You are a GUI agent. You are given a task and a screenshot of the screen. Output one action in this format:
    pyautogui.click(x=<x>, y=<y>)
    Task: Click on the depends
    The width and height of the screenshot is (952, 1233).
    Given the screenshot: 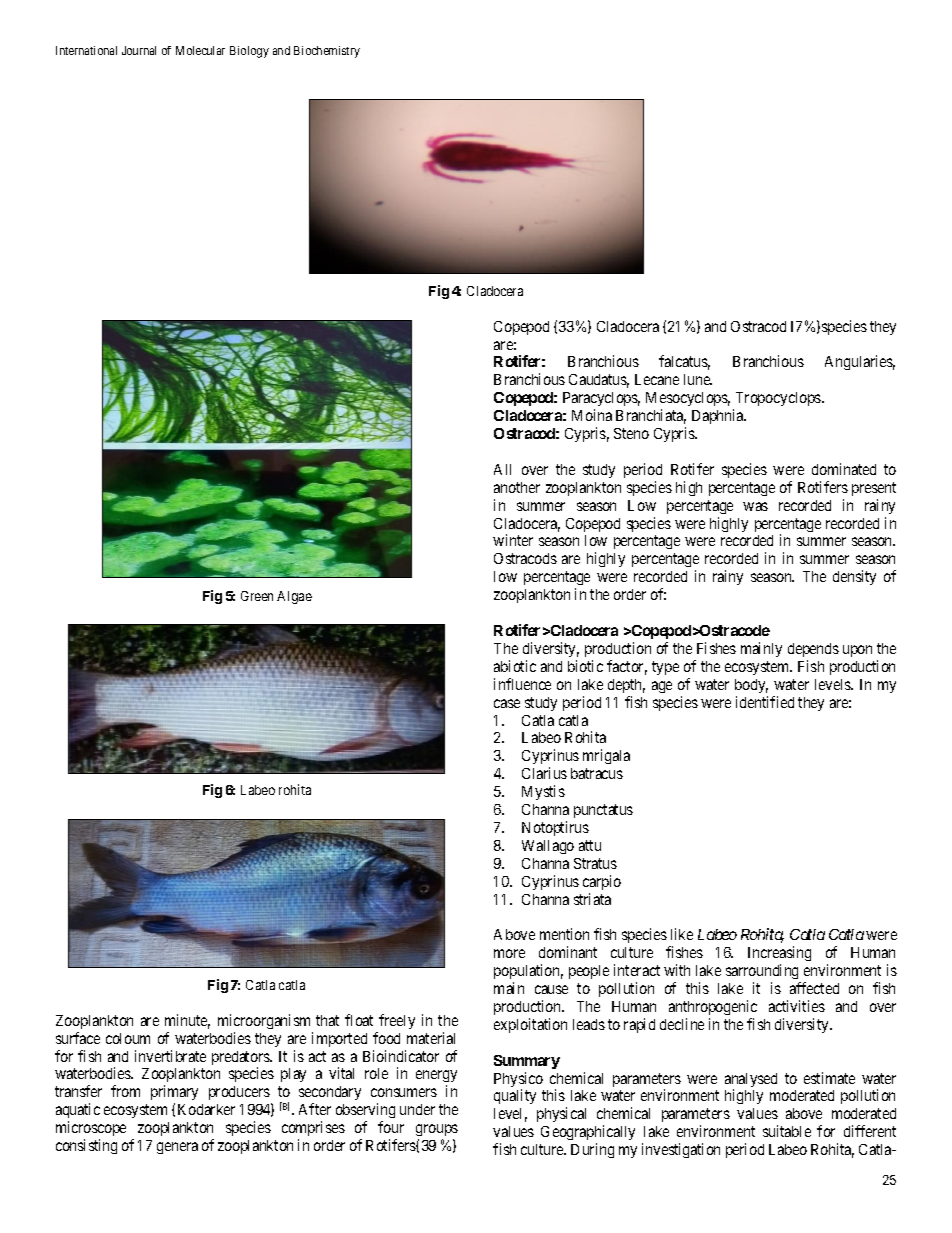 What is the action you would take?
    pyautogui.click(x=813, y=650)
